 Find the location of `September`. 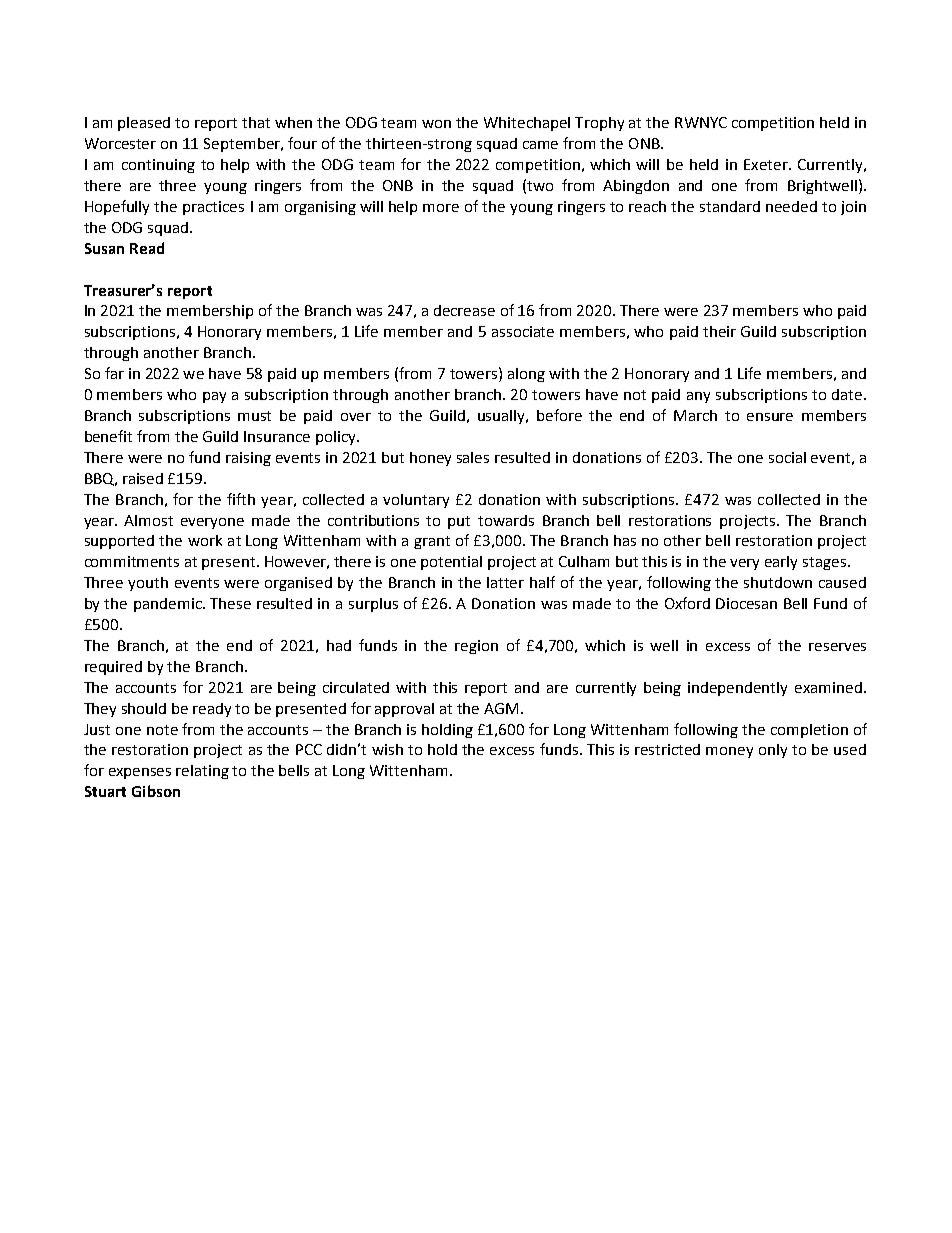

September is located at coordinates (243, 145).
